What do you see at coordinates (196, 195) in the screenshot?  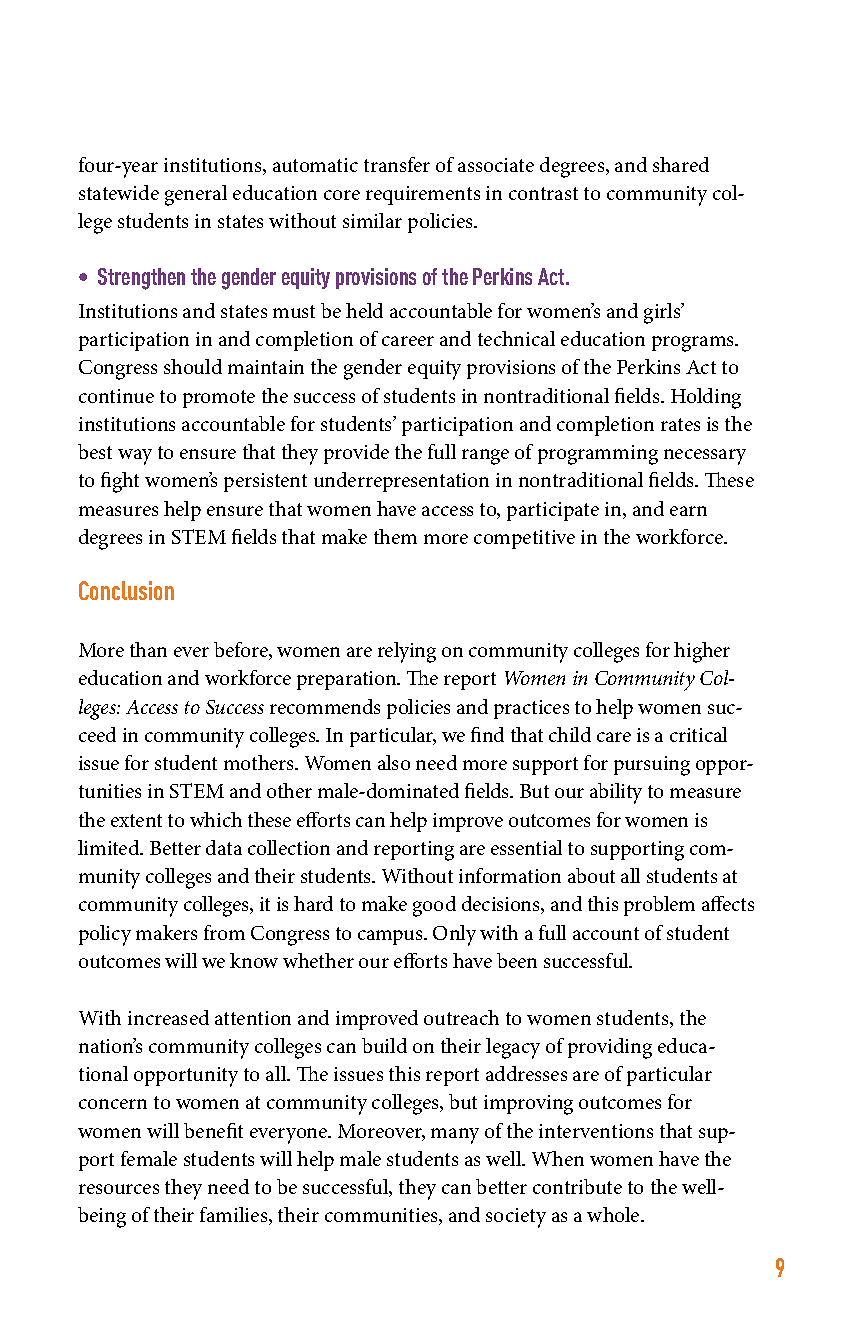 I see `general` at bounding box center [196, 195].
